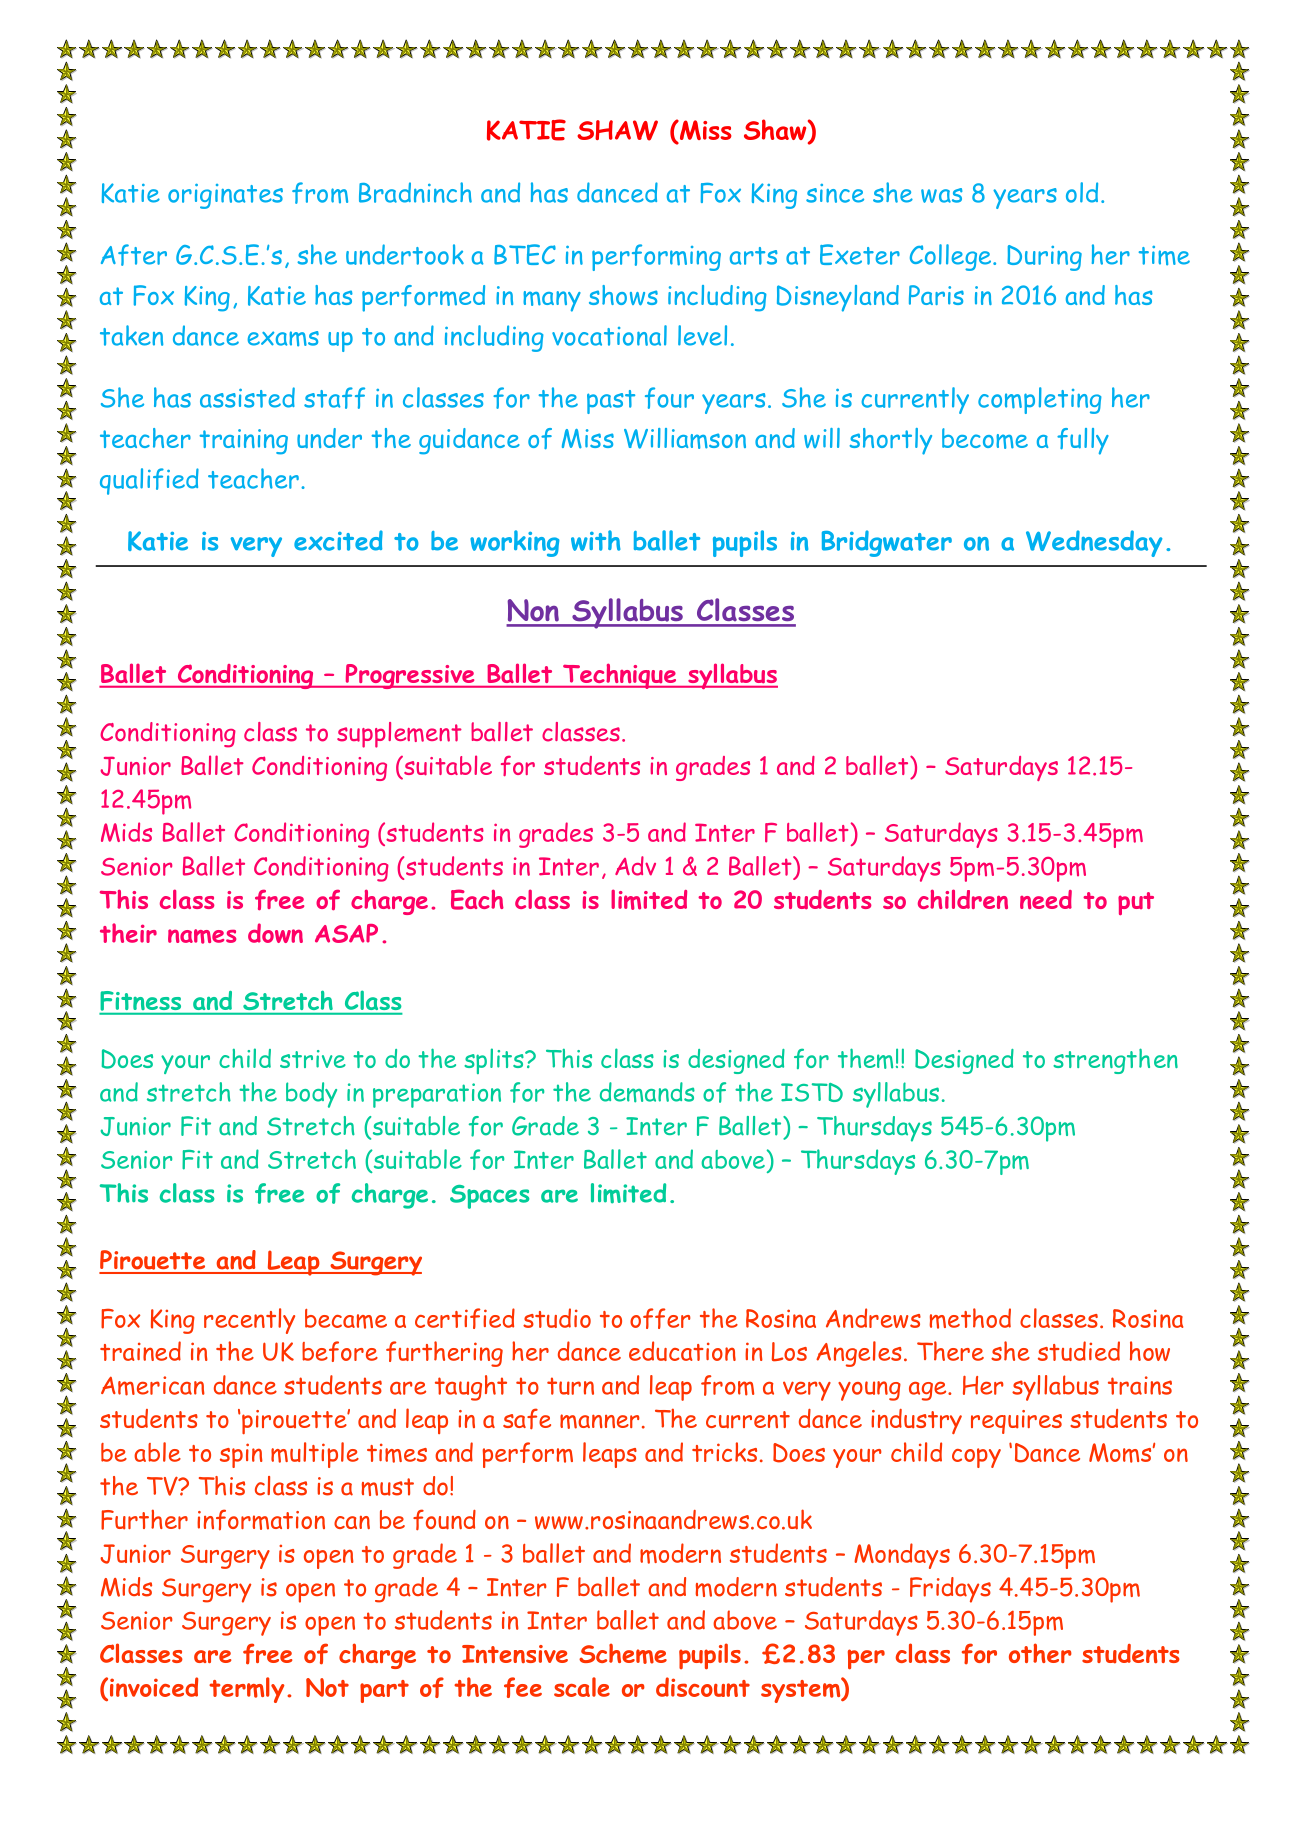  What do you see at coordinates (635, 866) in the screenshot?
I see `Adv` at bounding box center [635, 866].
